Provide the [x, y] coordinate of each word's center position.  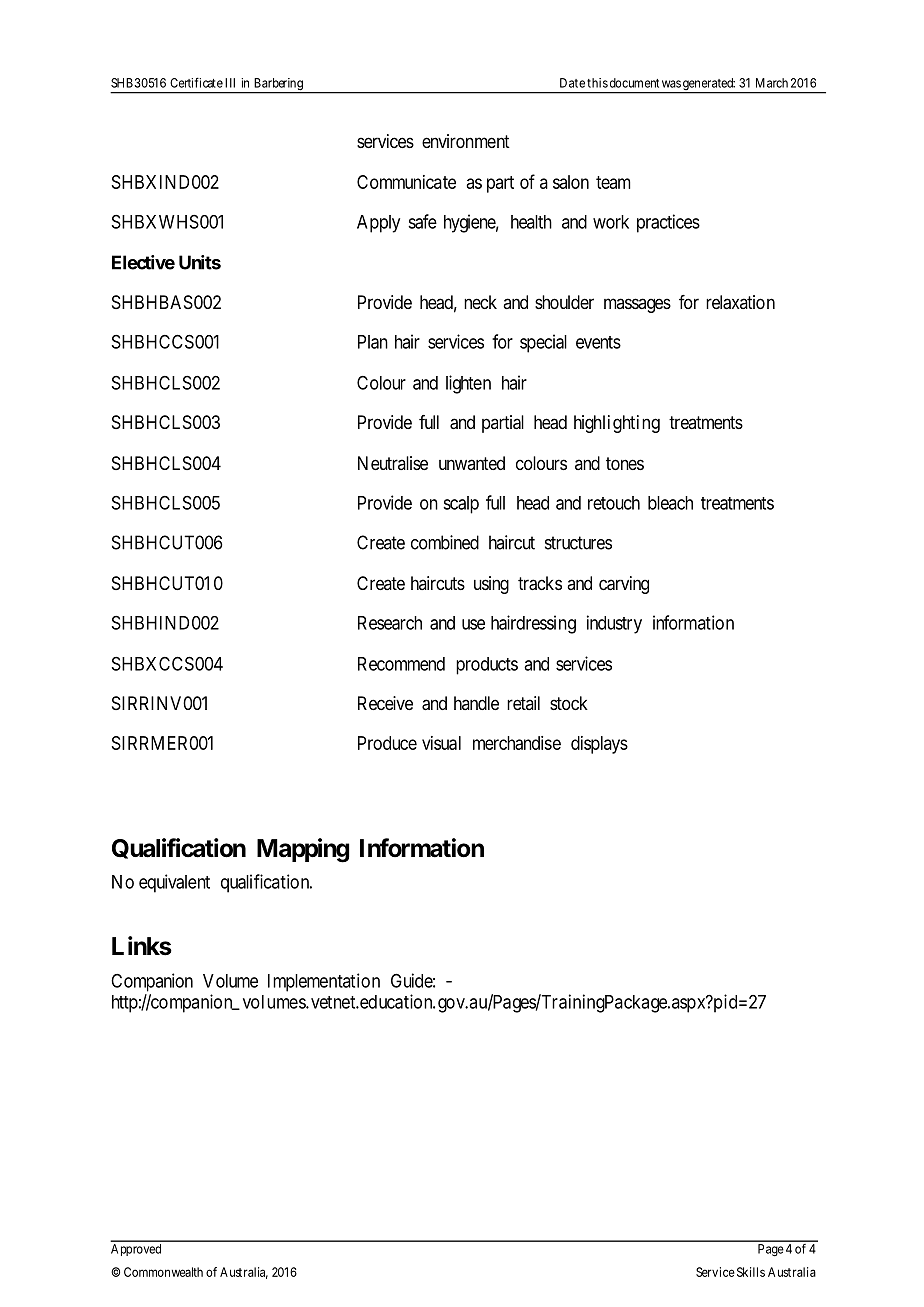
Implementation [324, 982]
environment [466, 141]
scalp [461, 505]
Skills [751, 1272]
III [230, 83]
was [671, 84]
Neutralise [393, 463]
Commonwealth [163, 1272]
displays [599, 745]
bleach [670, 503]
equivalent [174, 883]
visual [441, 743]
